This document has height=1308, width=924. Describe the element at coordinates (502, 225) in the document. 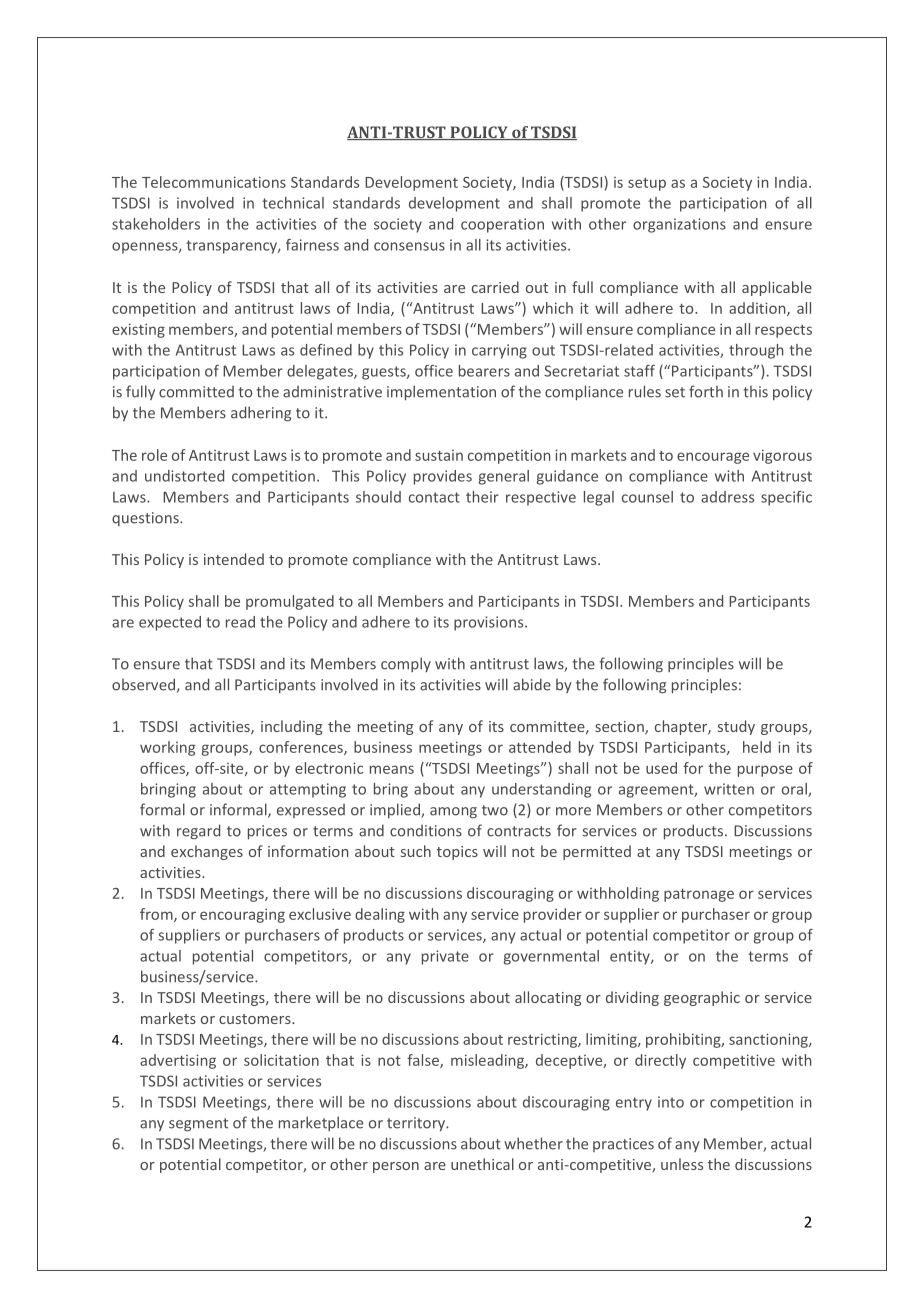

I see `cooperation` at that location.
